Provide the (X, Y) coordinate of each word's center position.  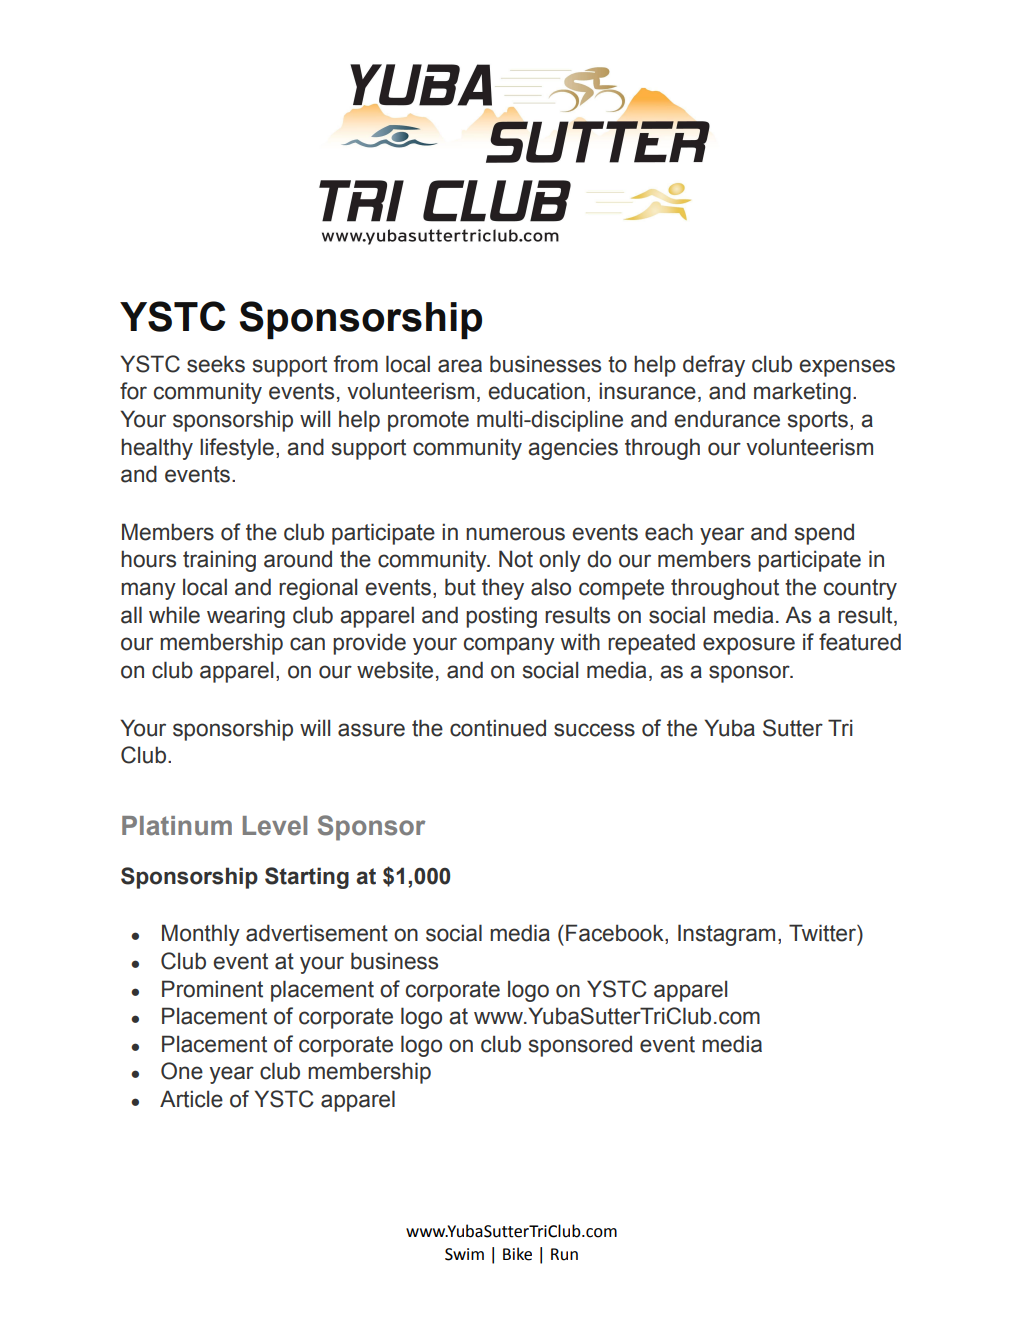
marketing (802, 393)
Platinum (177, 826)
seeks (216, 364)
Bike (517, 1254)
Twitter (823, 933)
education (536, 391)
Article (191, 1099)
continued (498, 728)
